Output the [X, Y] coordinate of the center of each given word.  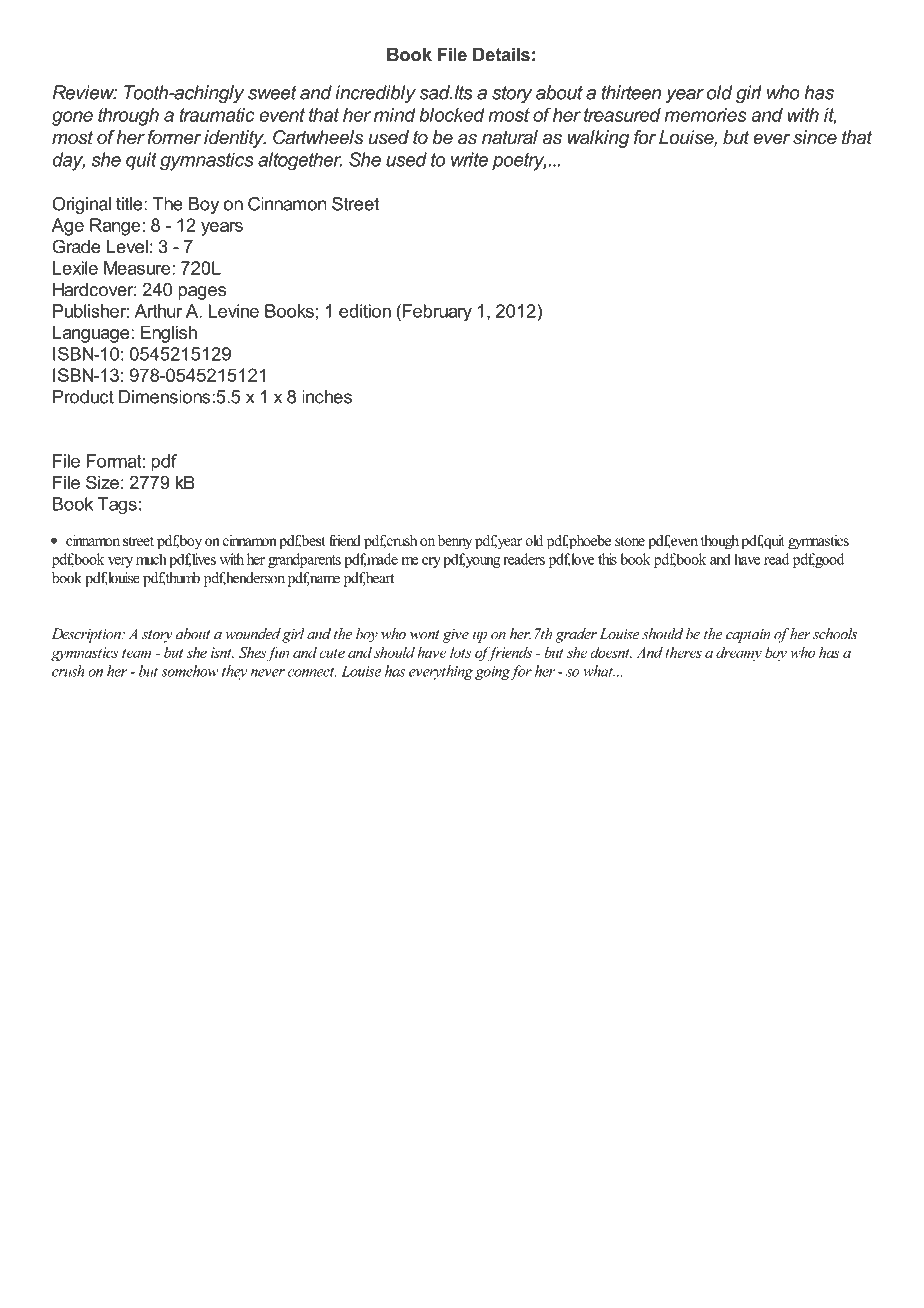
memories [706, 115]
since [815, 137]
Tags [117, 506]
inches [327, 397]
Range [115, 227]
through [128, 117]
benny [455, 542]
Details [501, 55]
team [136, 653]
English [169, 334]
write [469, 159]
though [720, 542]
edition [365, 311]
